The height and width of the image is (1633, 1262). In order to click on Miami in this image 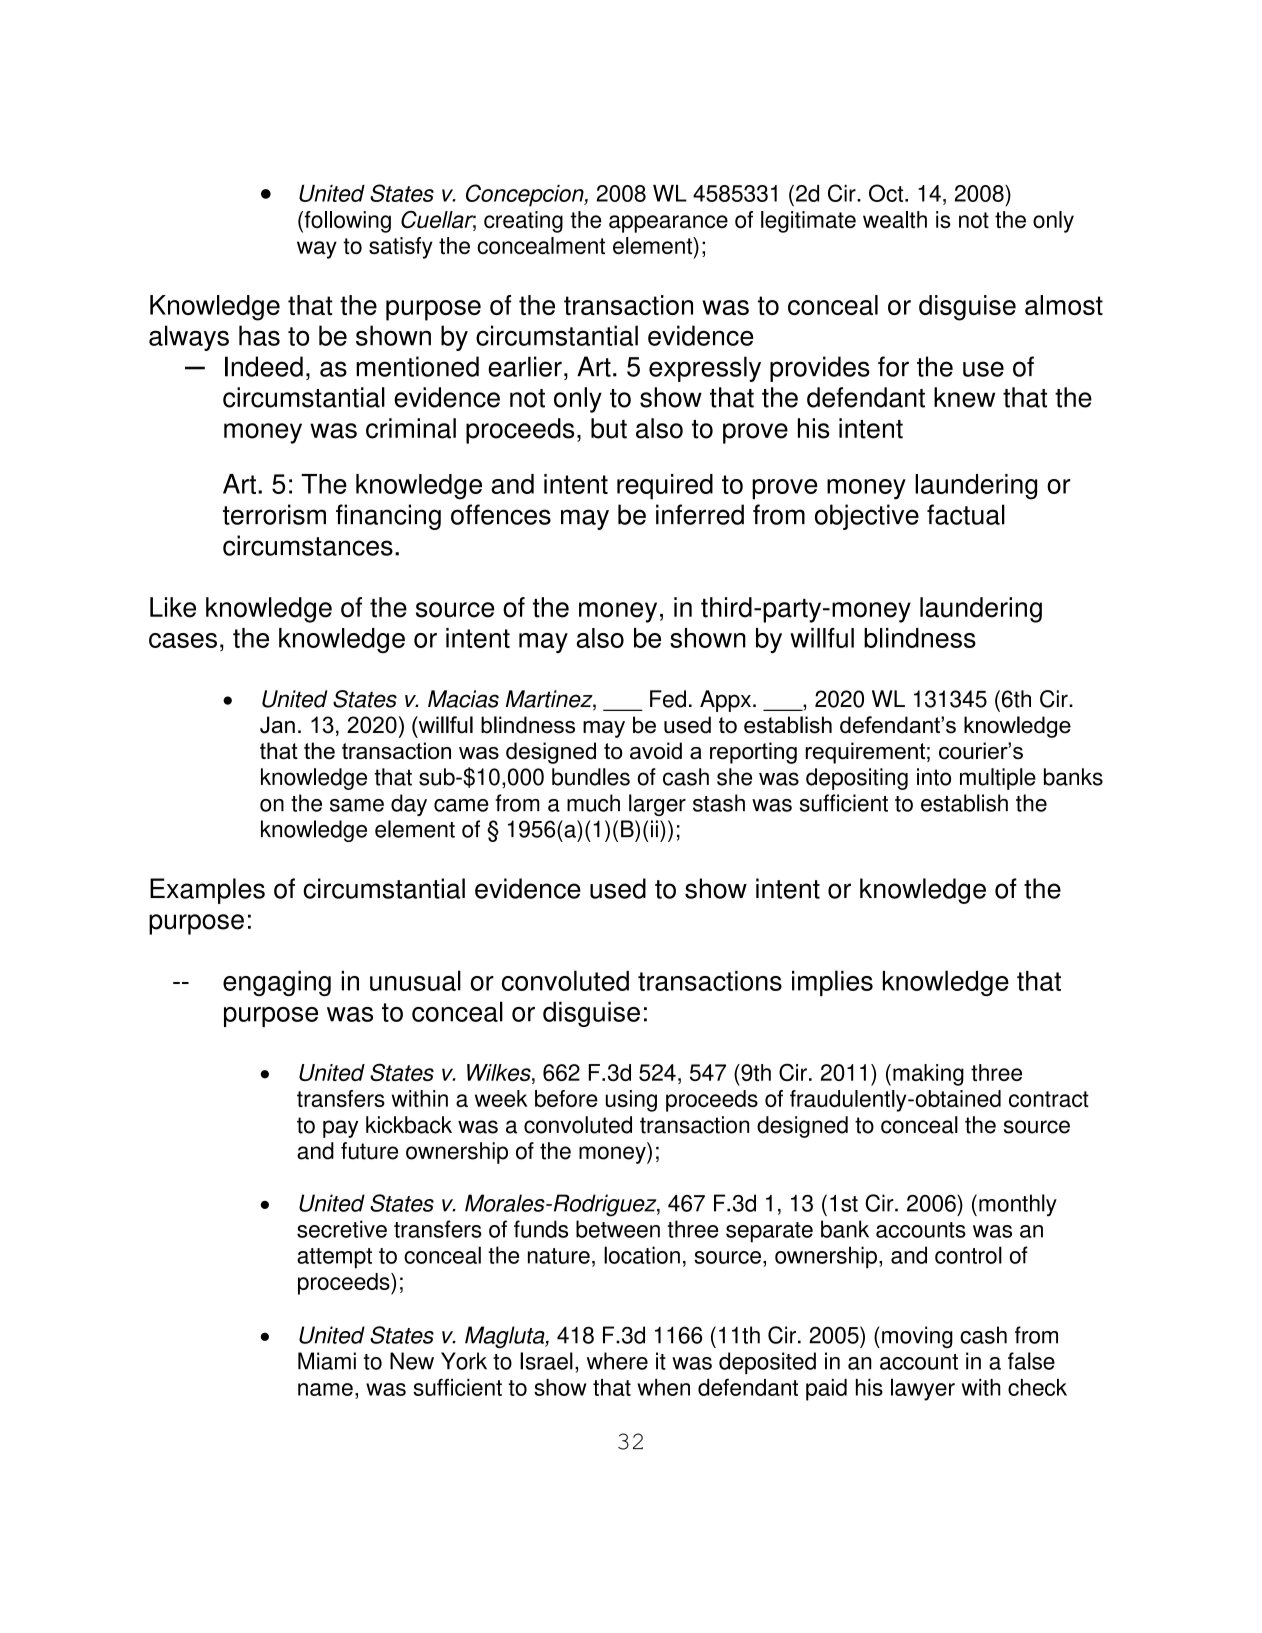, I will do `click(327, 1361)`.
